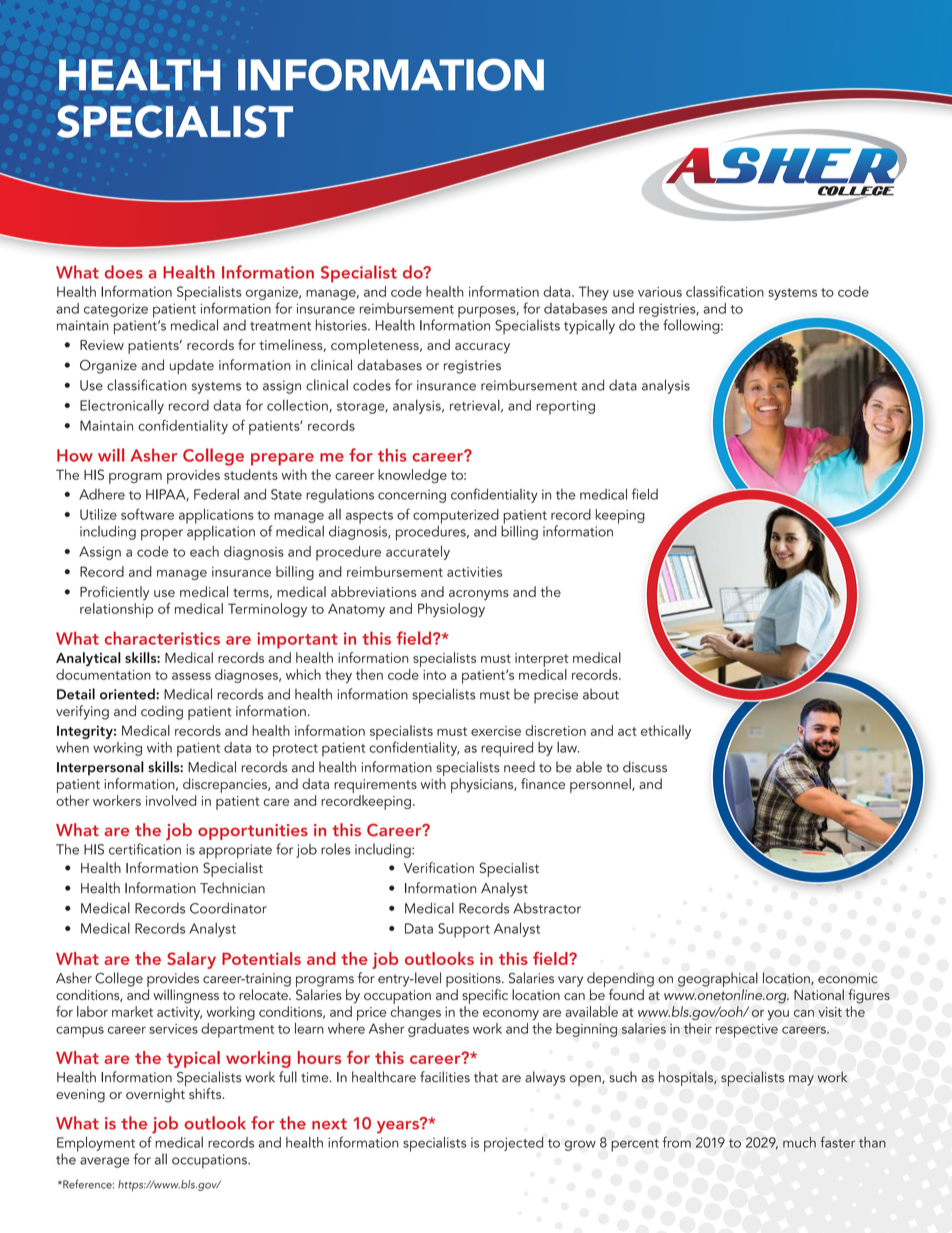 The image size is (952, 1233). What do you see at coordinates (496, 731) in the image?
I see `exercise` at bounding box center [496, 731].
